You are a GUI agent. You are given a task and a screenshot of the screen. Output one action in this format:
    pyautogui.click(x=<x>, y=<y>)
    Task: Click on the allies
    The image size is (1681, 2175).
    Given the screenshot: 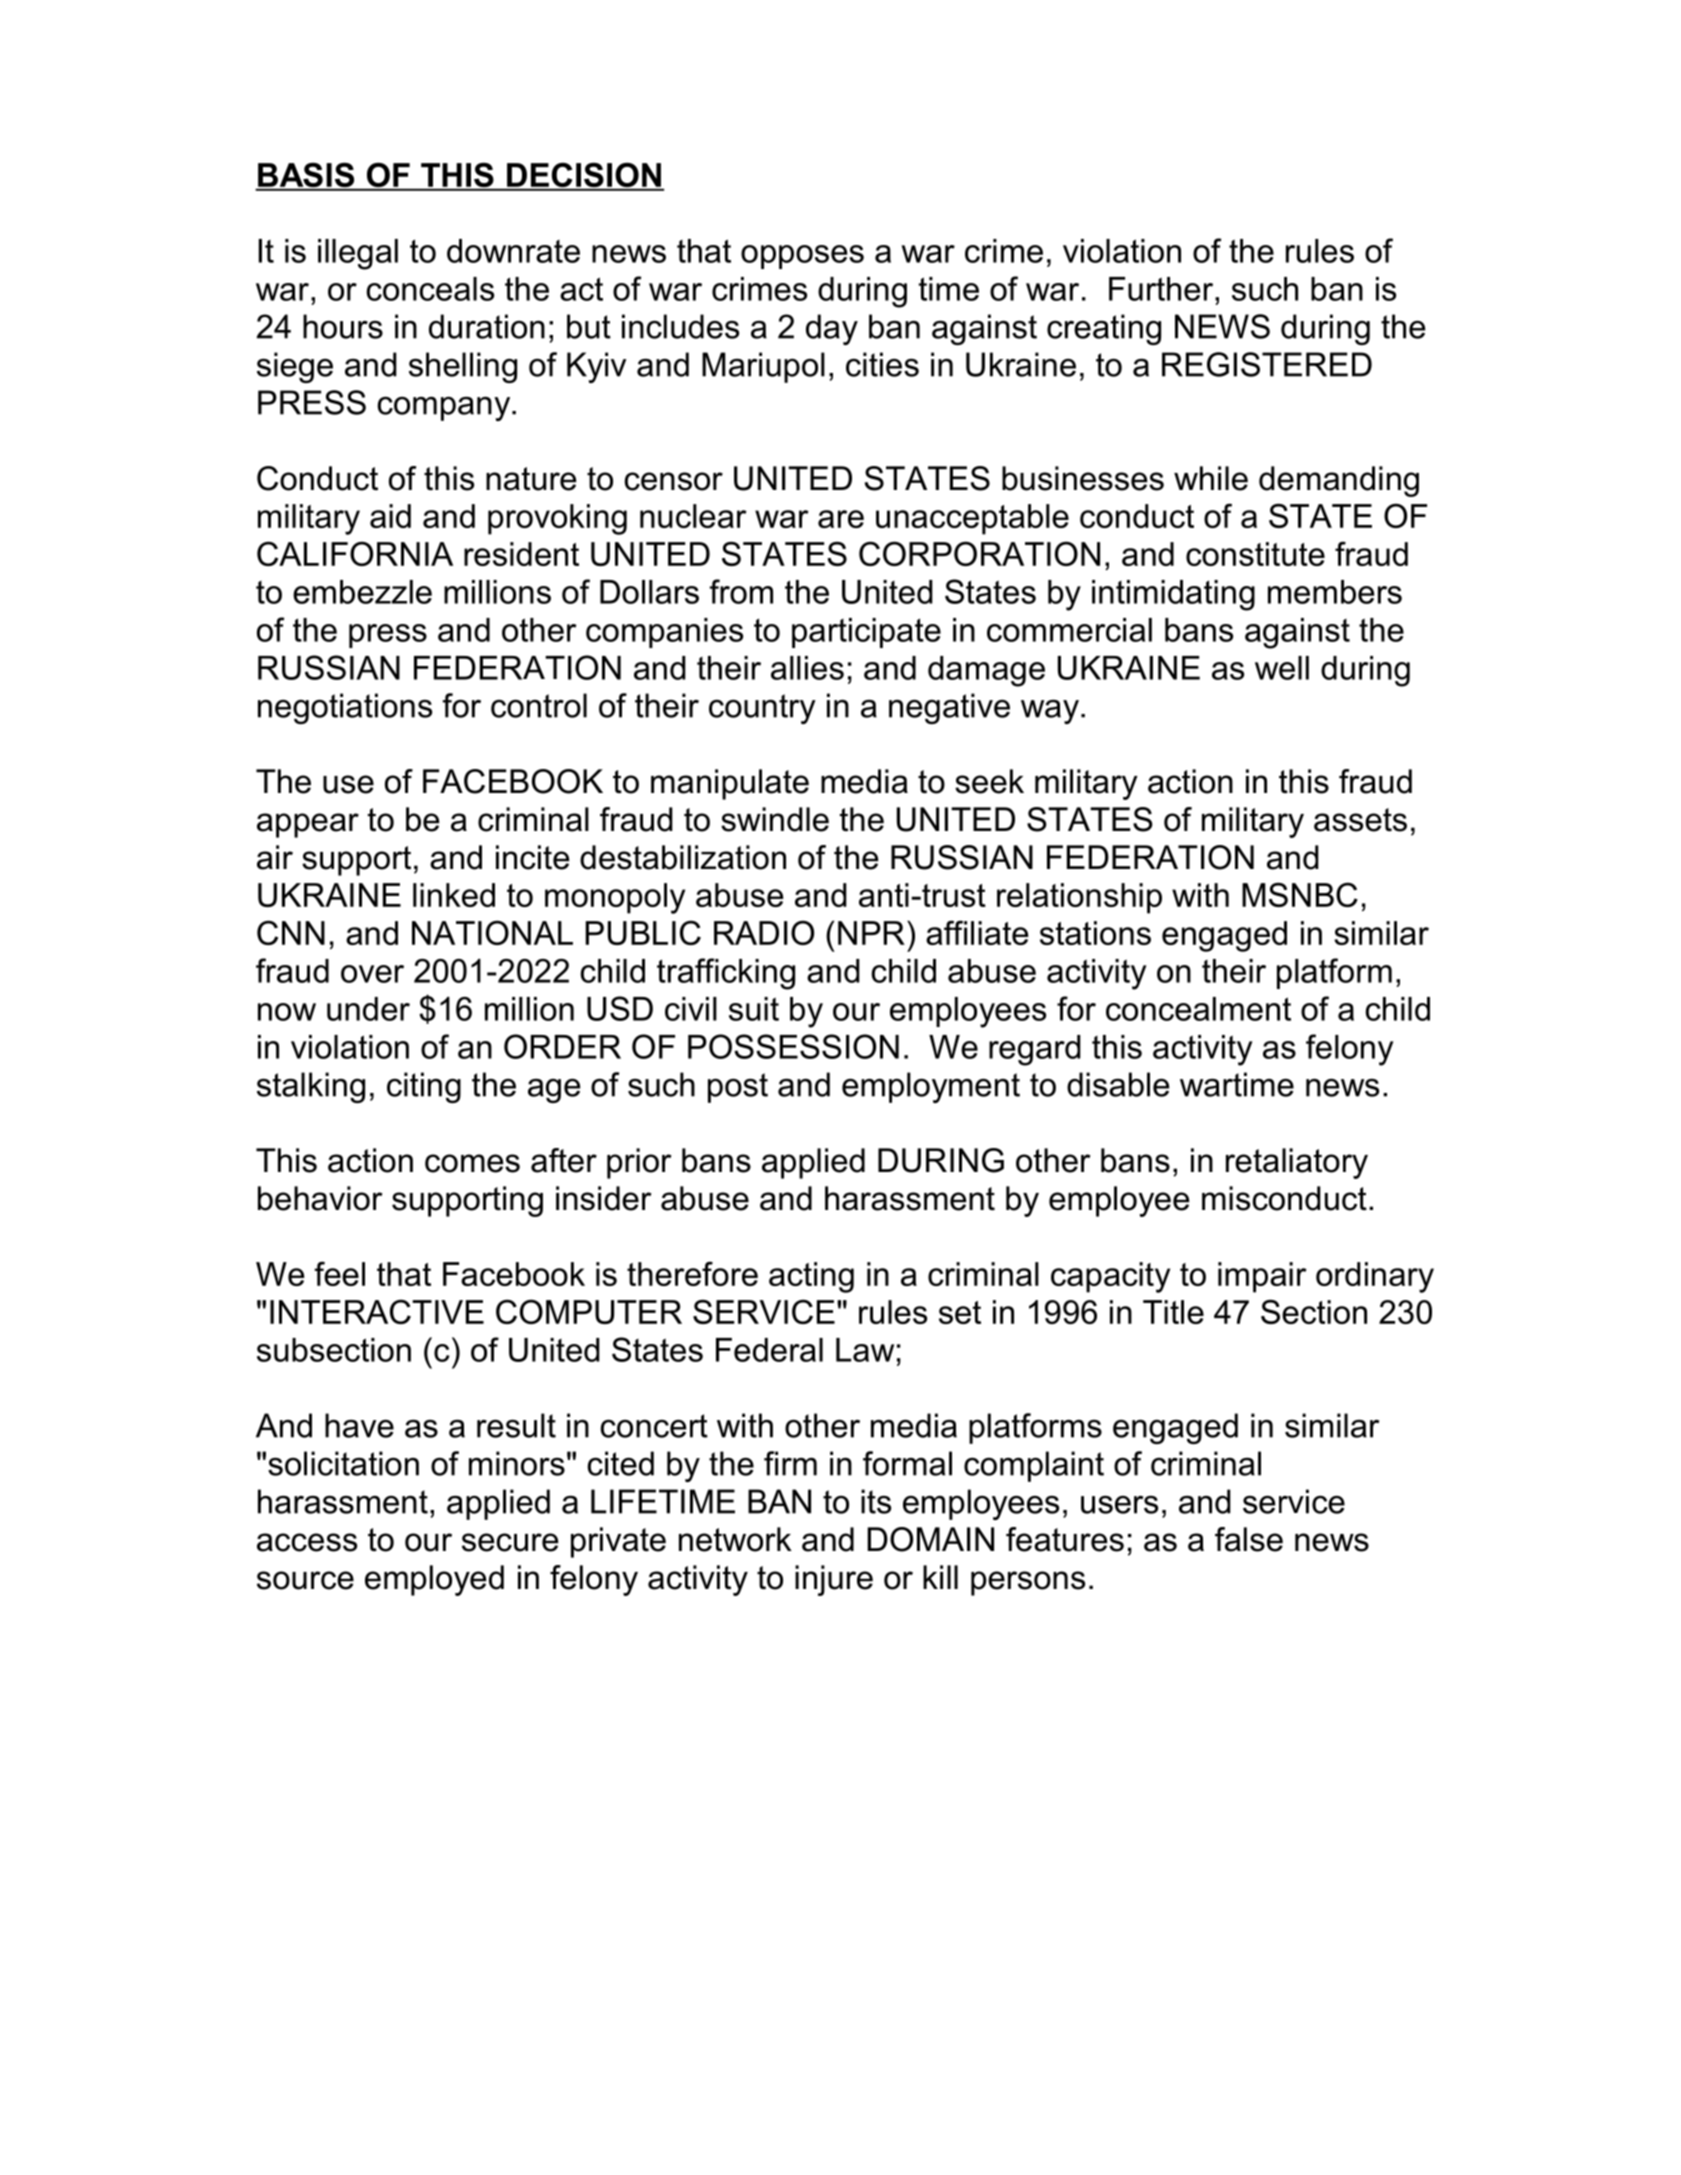 What is the action you would take?
    pyautogui.click(x=807, y=668)
